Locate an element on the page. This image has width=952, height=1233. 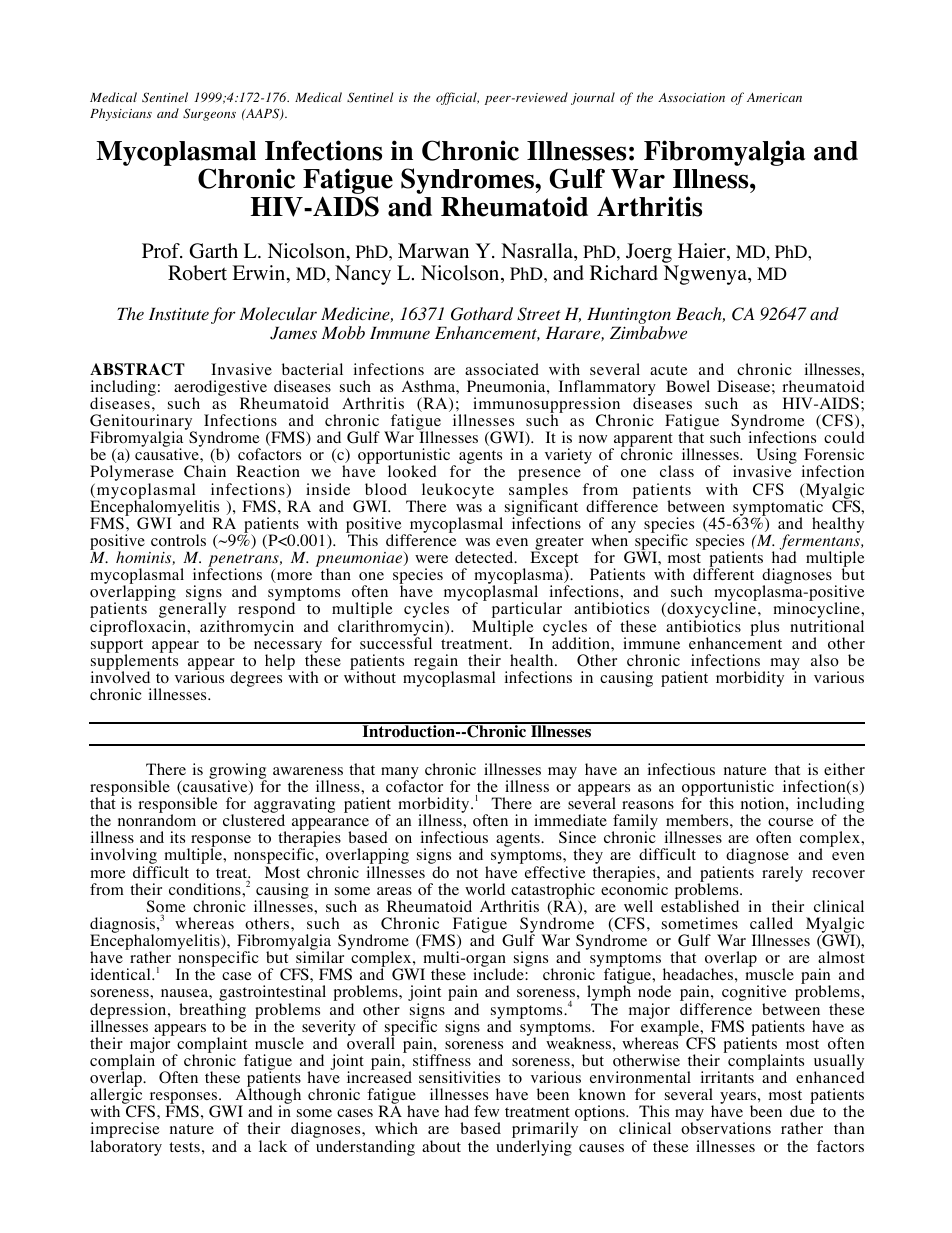
Surgeons is located at coordinates (209, 114).
